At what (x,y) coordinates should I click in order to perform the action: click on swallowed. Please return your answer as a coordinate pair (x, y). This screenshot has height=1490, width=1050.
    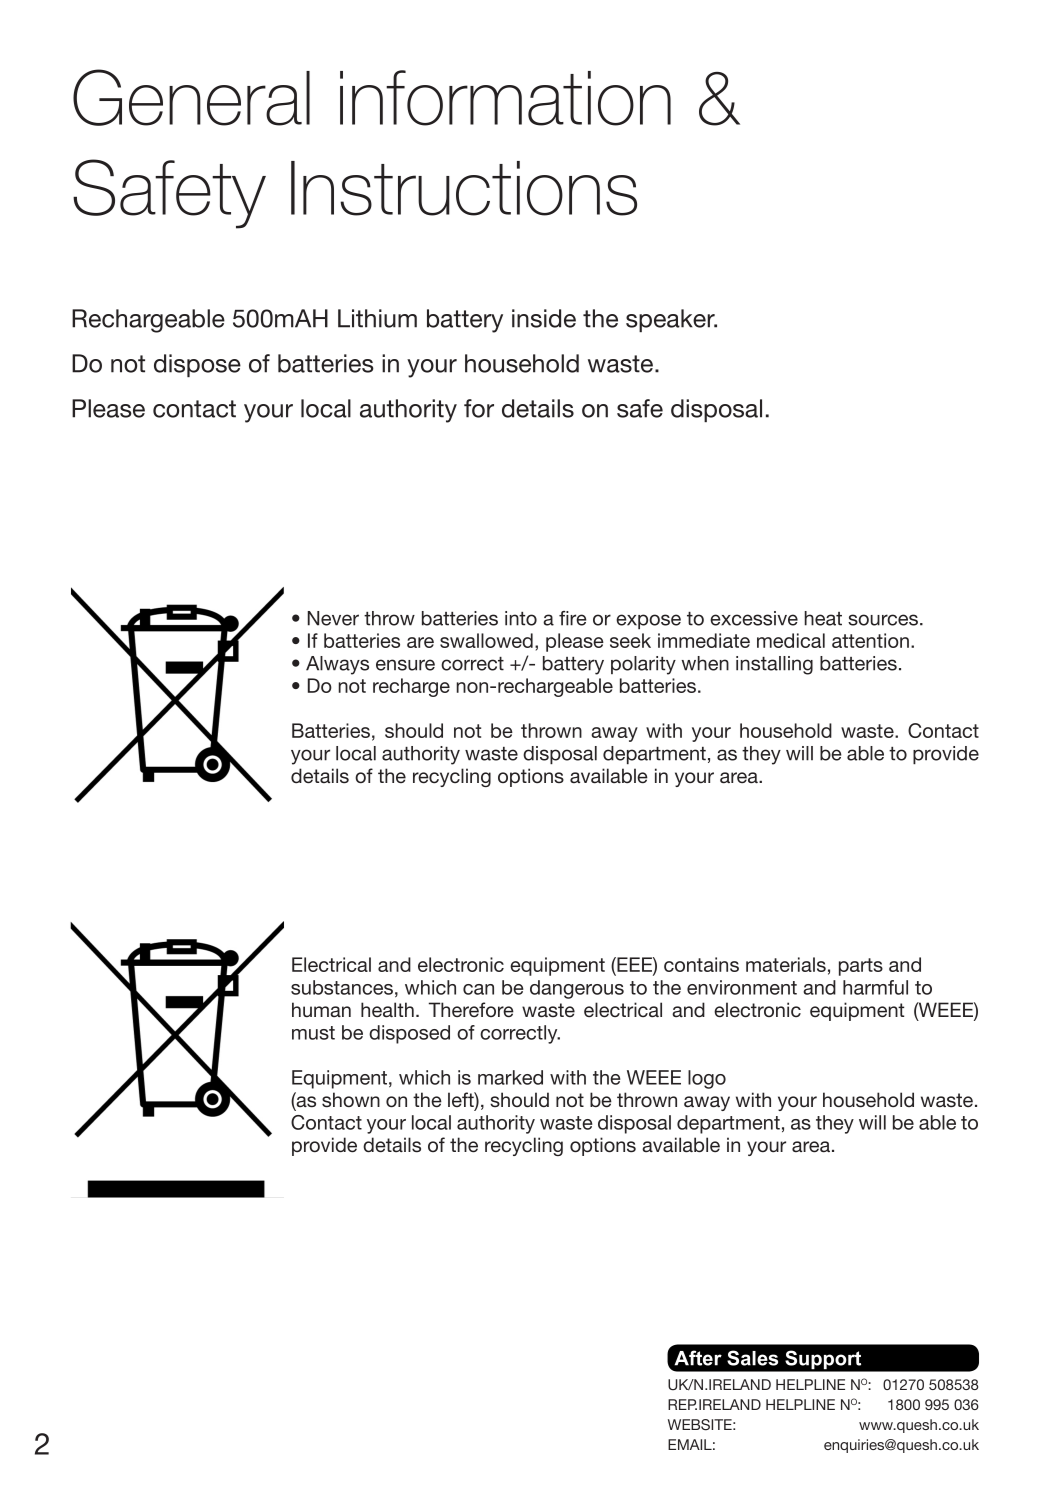
    Looking at the image, I should click on (486, 640).
